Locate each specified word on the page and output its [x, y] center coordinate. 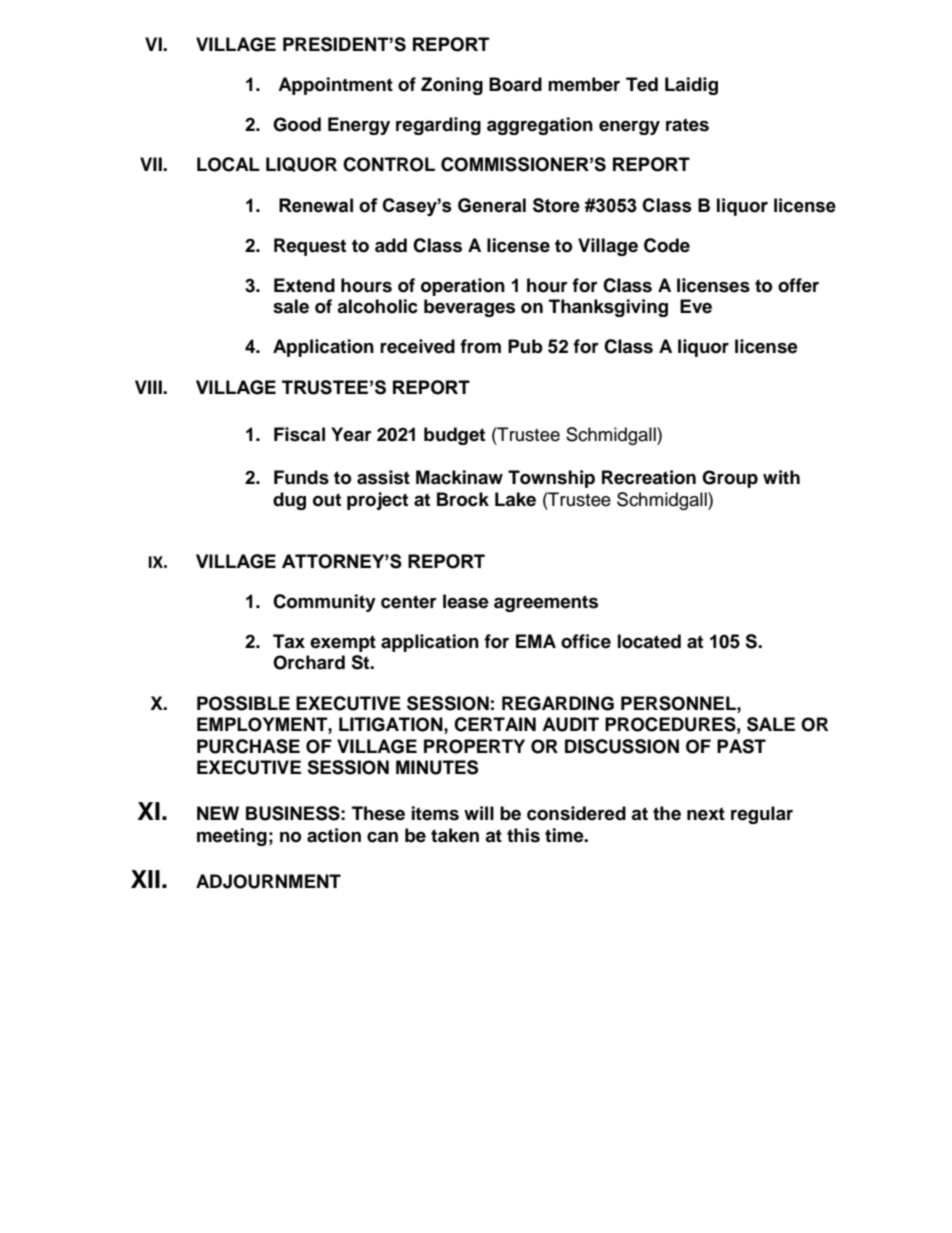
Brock [463, 499]
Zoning [452, 86]
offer [798, 285]
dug [289, 501]
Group [730, 479]
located [649, 641]
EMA [536, 641]
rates [687, 125]
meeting [232, 837]
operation [463, 287]
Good [297, 124]
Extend [304, 285]
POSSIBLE [243, 703]
